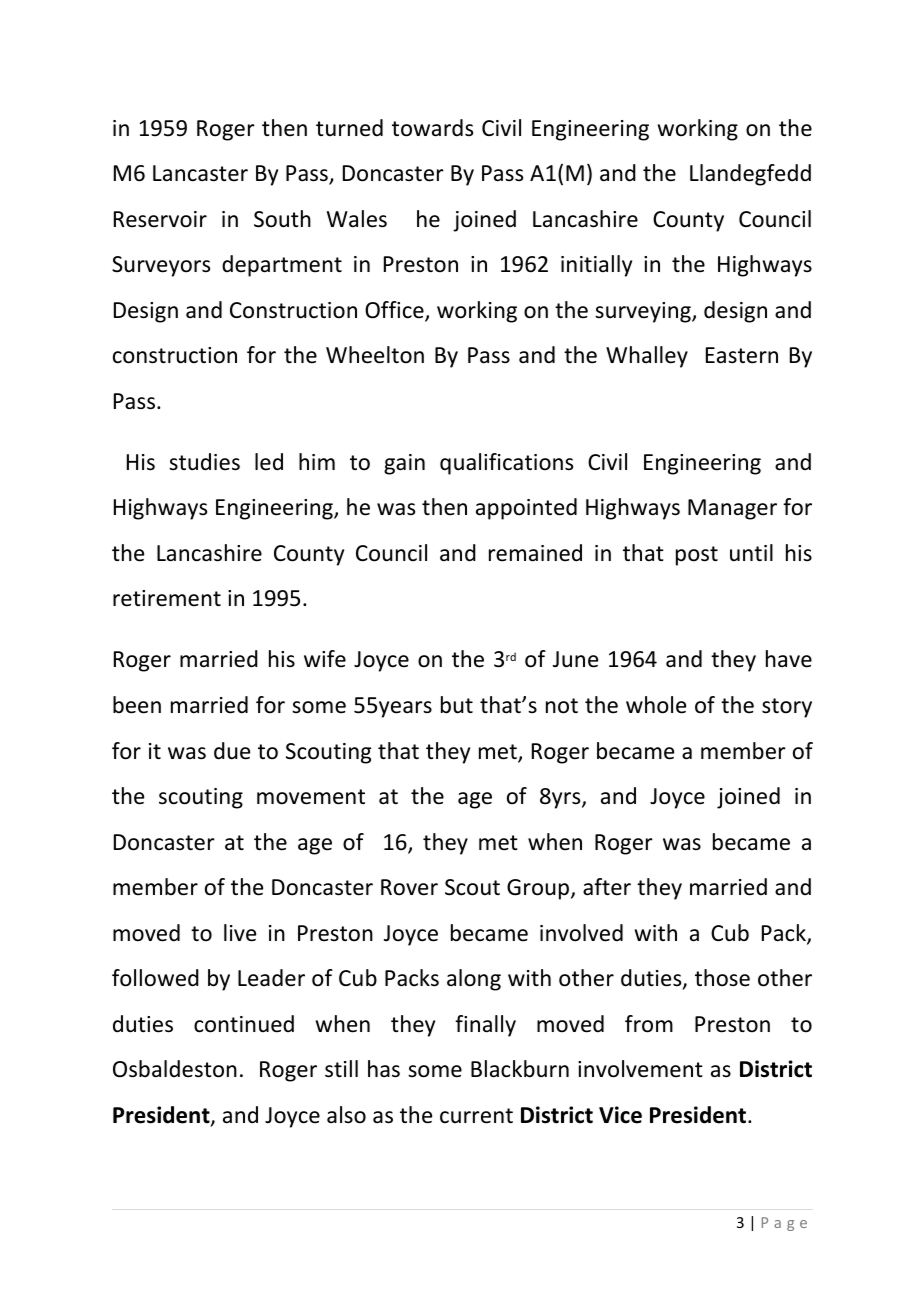  What do you see at coordinates (732, 509) in the screenshot?
I see `Manager` at bounding box center [732, 509].
